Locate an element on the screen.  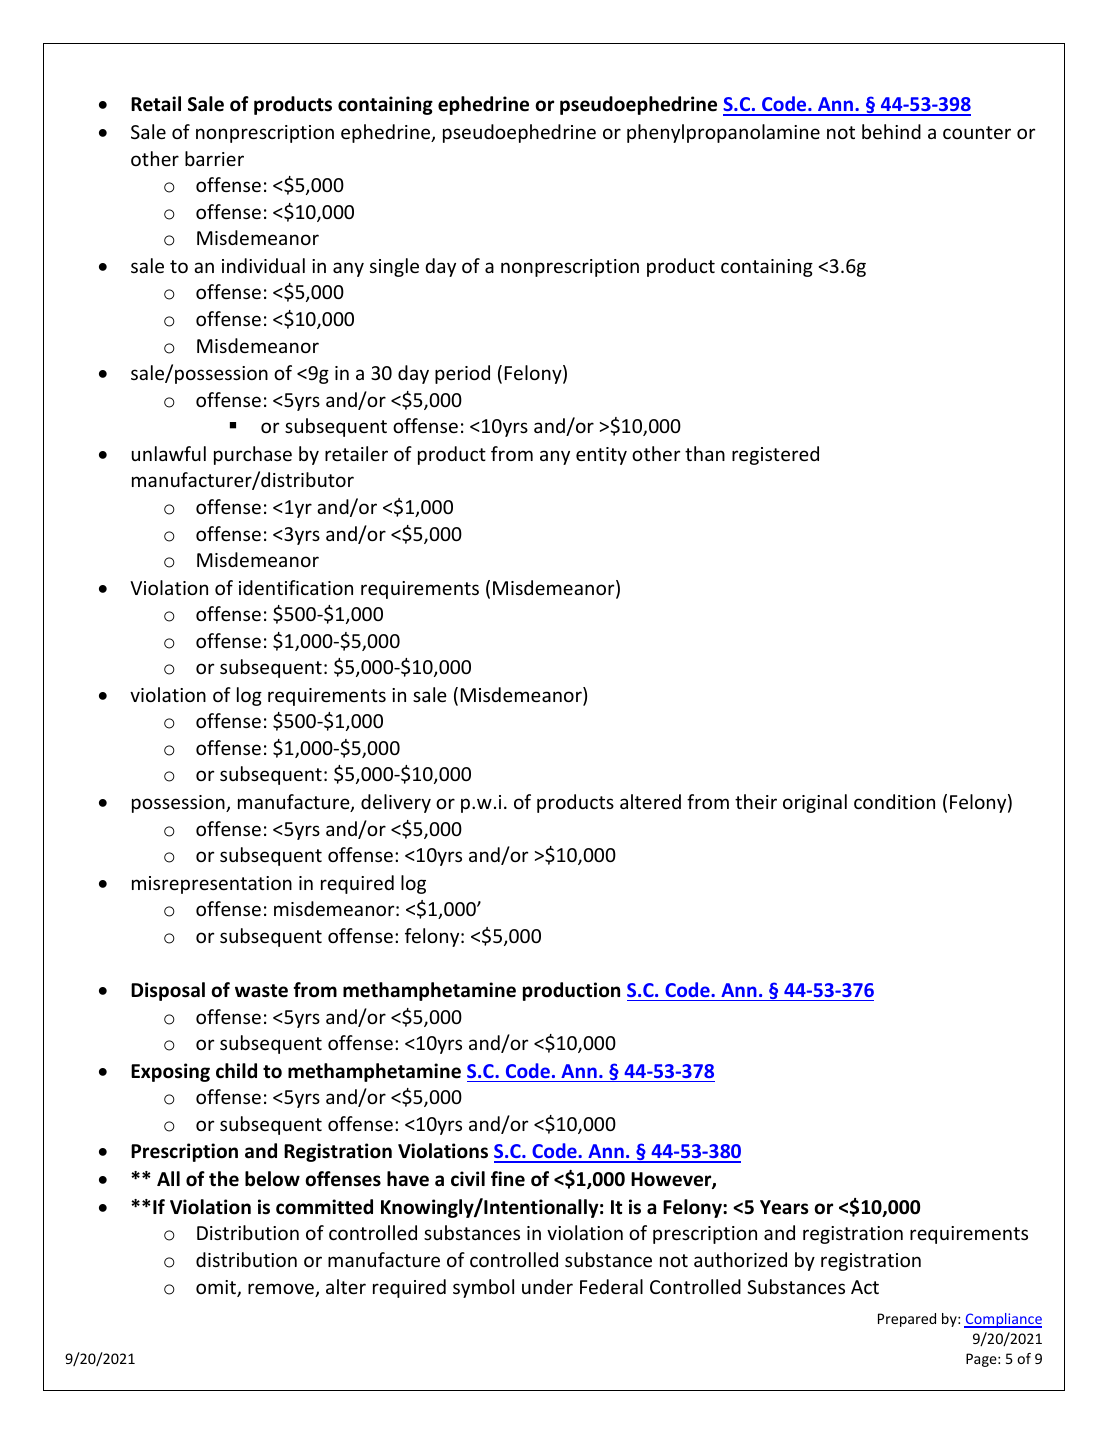
their is located at coordinates (756, 801).
